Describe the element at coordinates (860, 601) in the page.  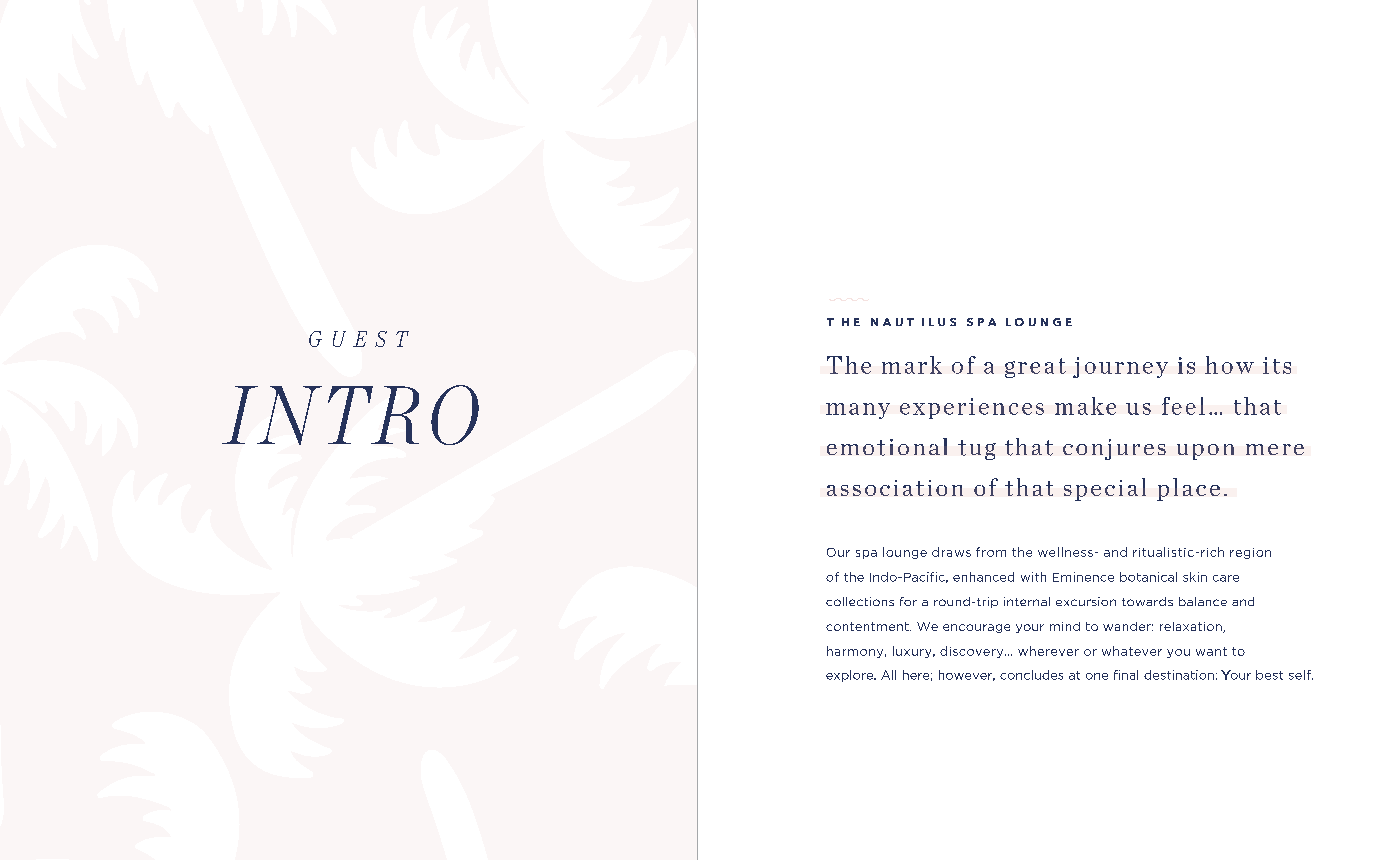
I see `collections` at that location.
